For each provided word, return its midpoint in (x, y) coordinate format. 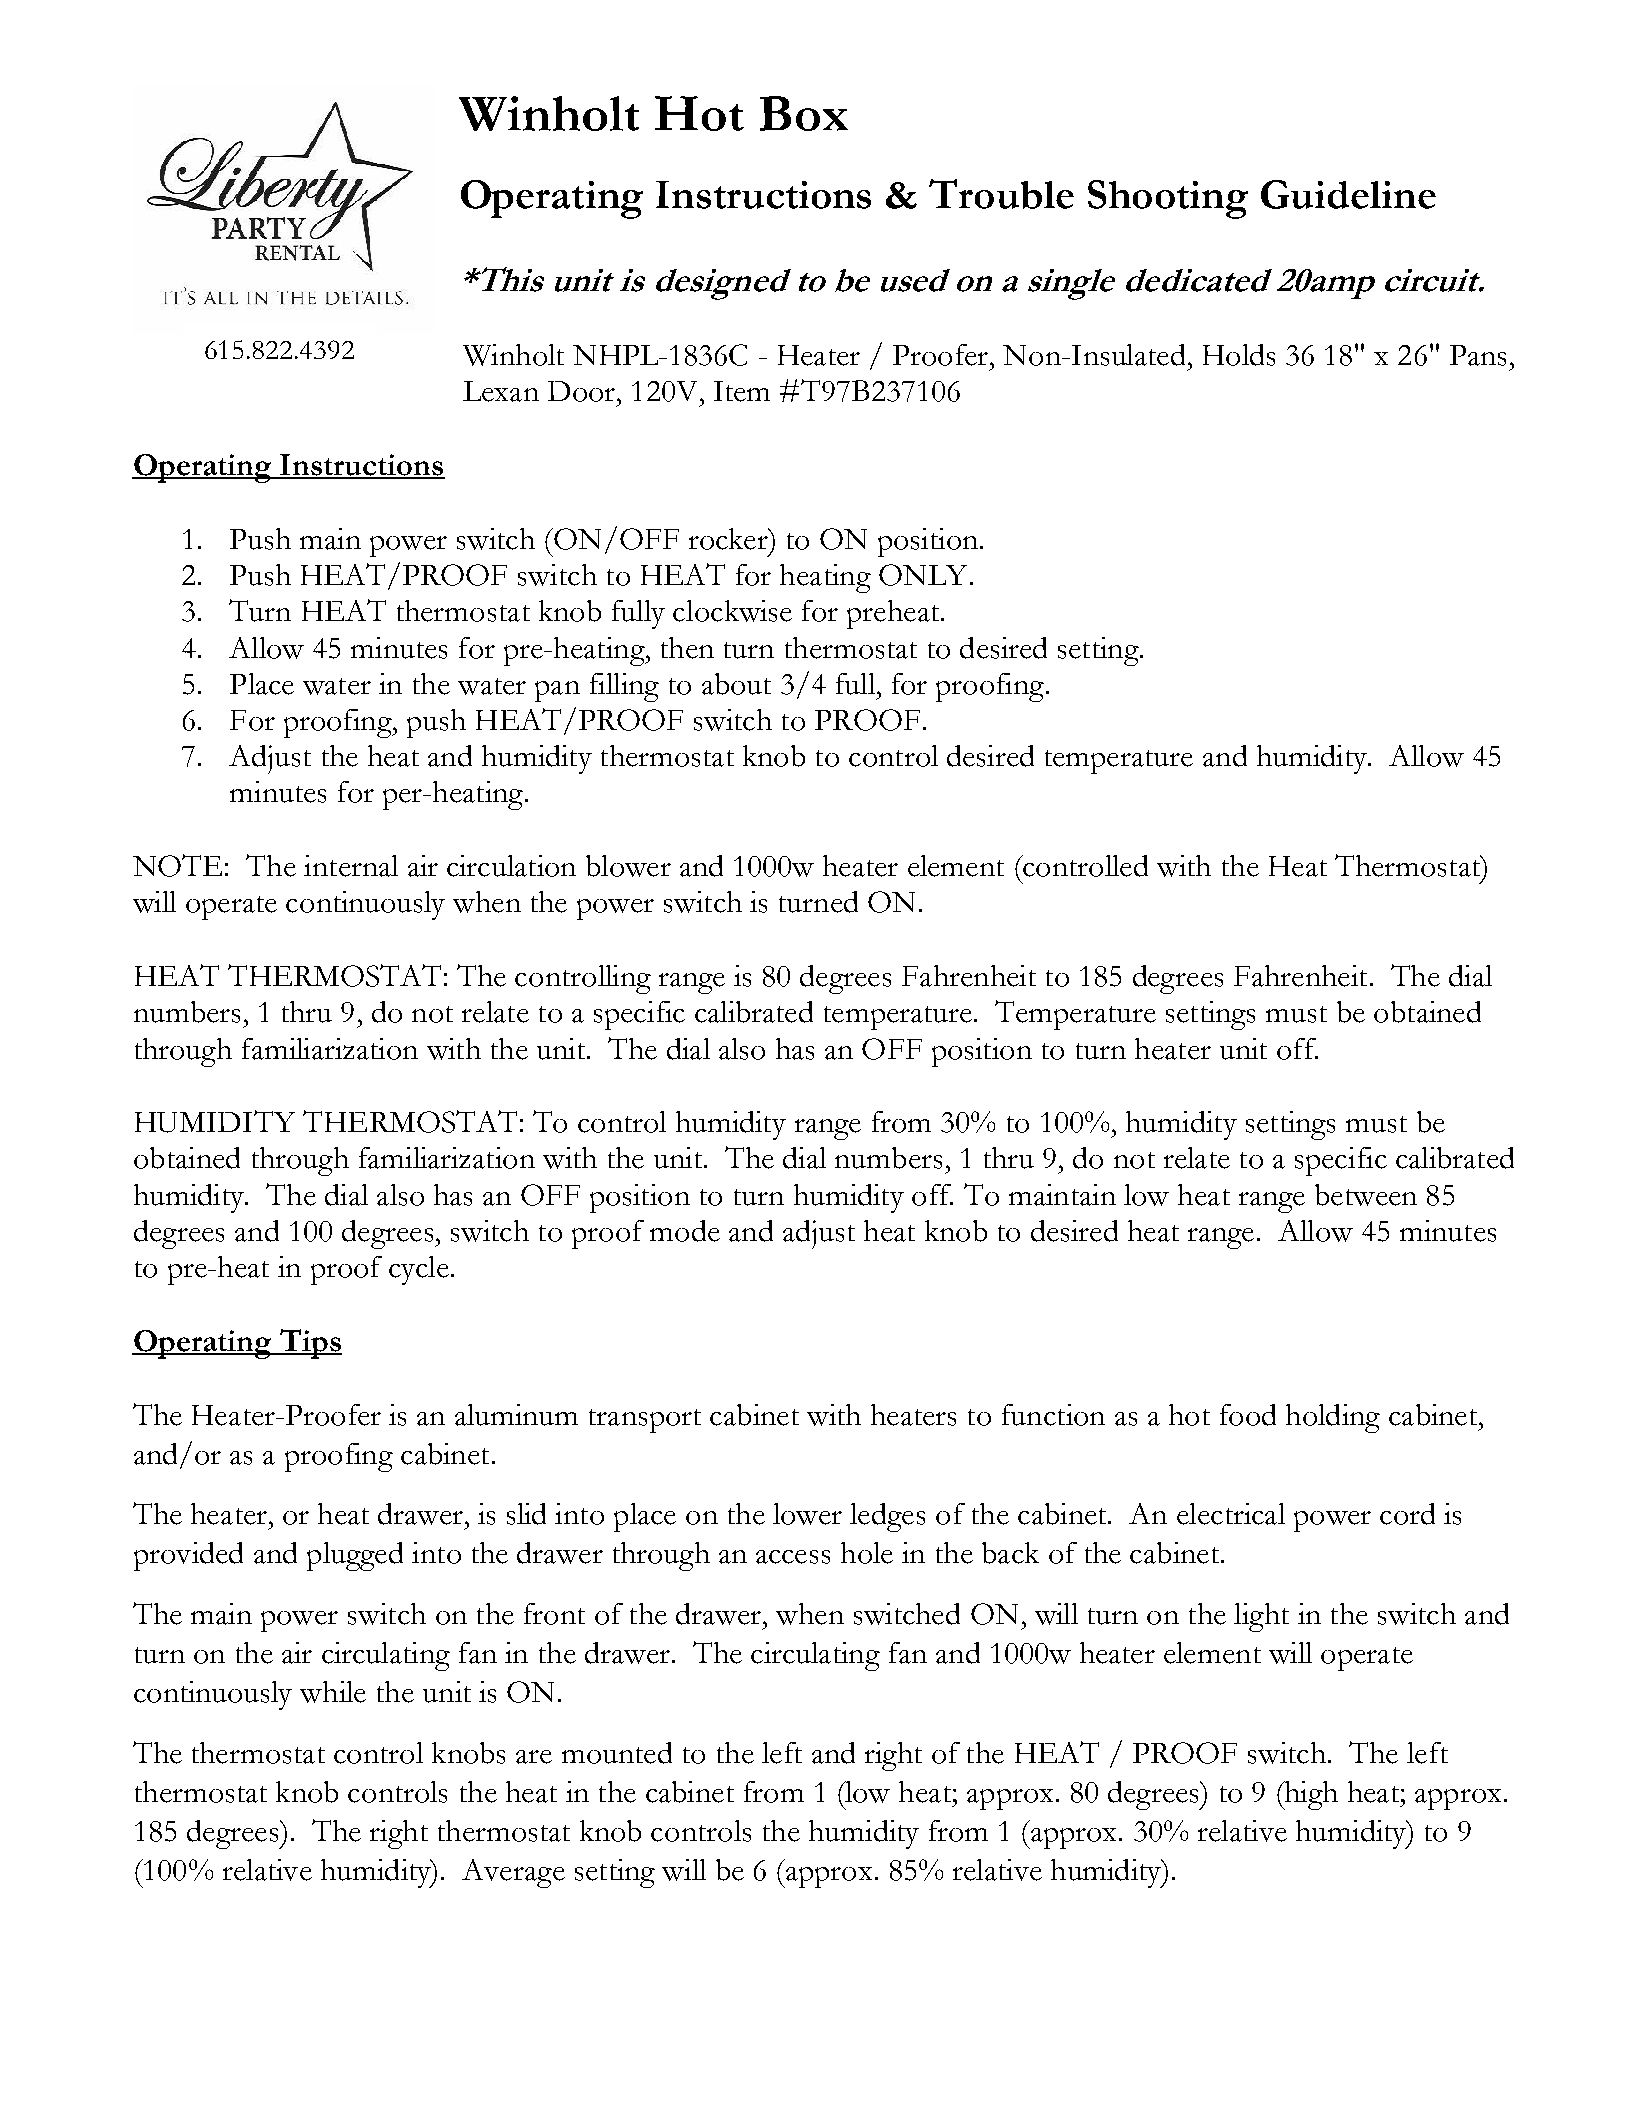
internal (351, 866)
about (736, 684)
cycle (419, 1270)
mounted (617, 1753)
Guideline (1348, 194)
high (1310, 1795)
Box (804, 113)
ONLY (923, 575)
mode (685, 1231)
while (333, 1692)
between (1366, 1195)
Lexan (501, 391)
